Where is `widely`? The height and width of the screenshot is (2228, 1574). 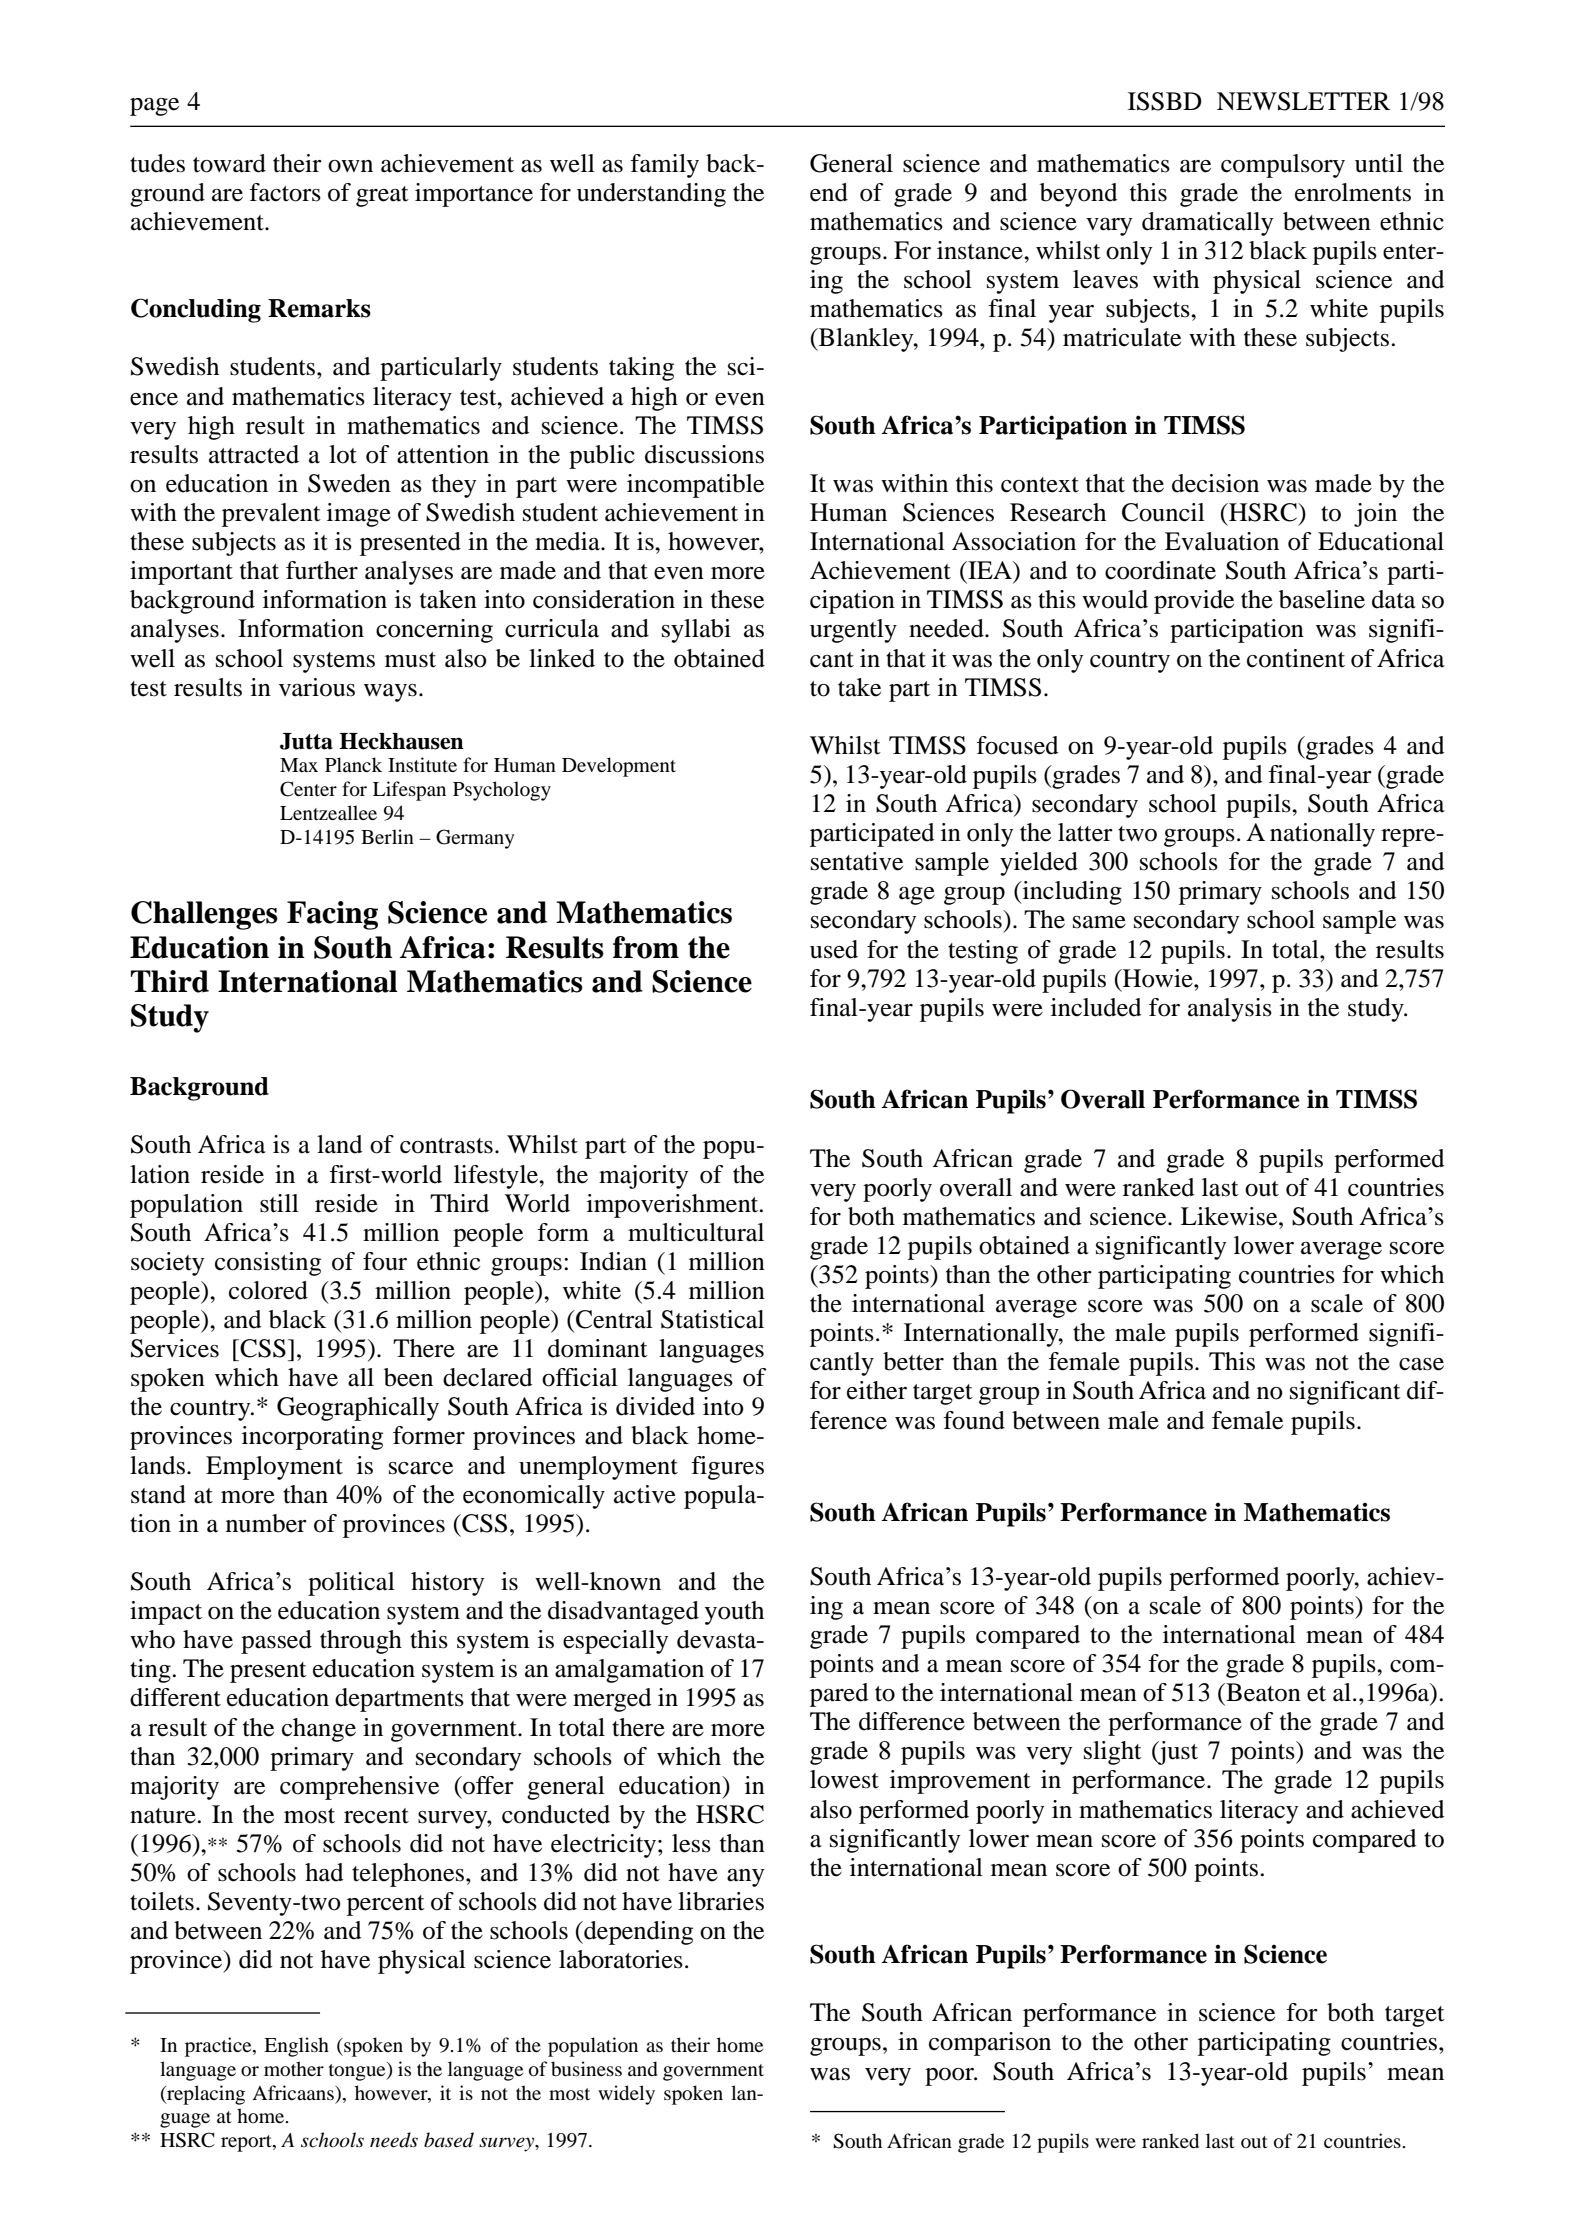 widely is located at coordinates (626, 2095).
